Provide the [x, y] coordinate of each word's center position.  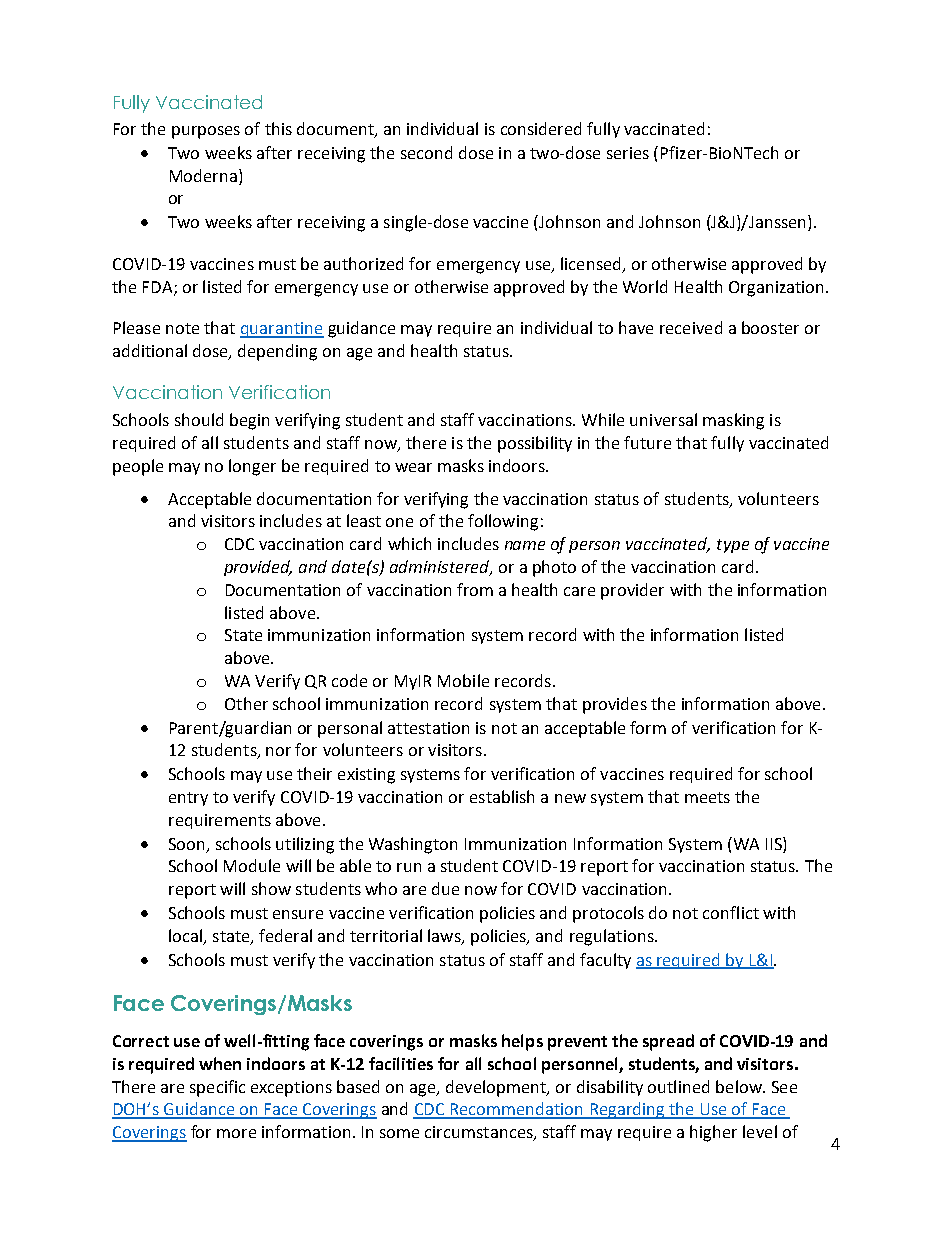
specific [217, 1088]
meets [707, 797]
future [647, 442]
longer [252, 467]
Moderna [203, 175]
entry [188, 799]
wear [413, 467]
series [628, 153]
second [426, 152]
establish [502, 796]
